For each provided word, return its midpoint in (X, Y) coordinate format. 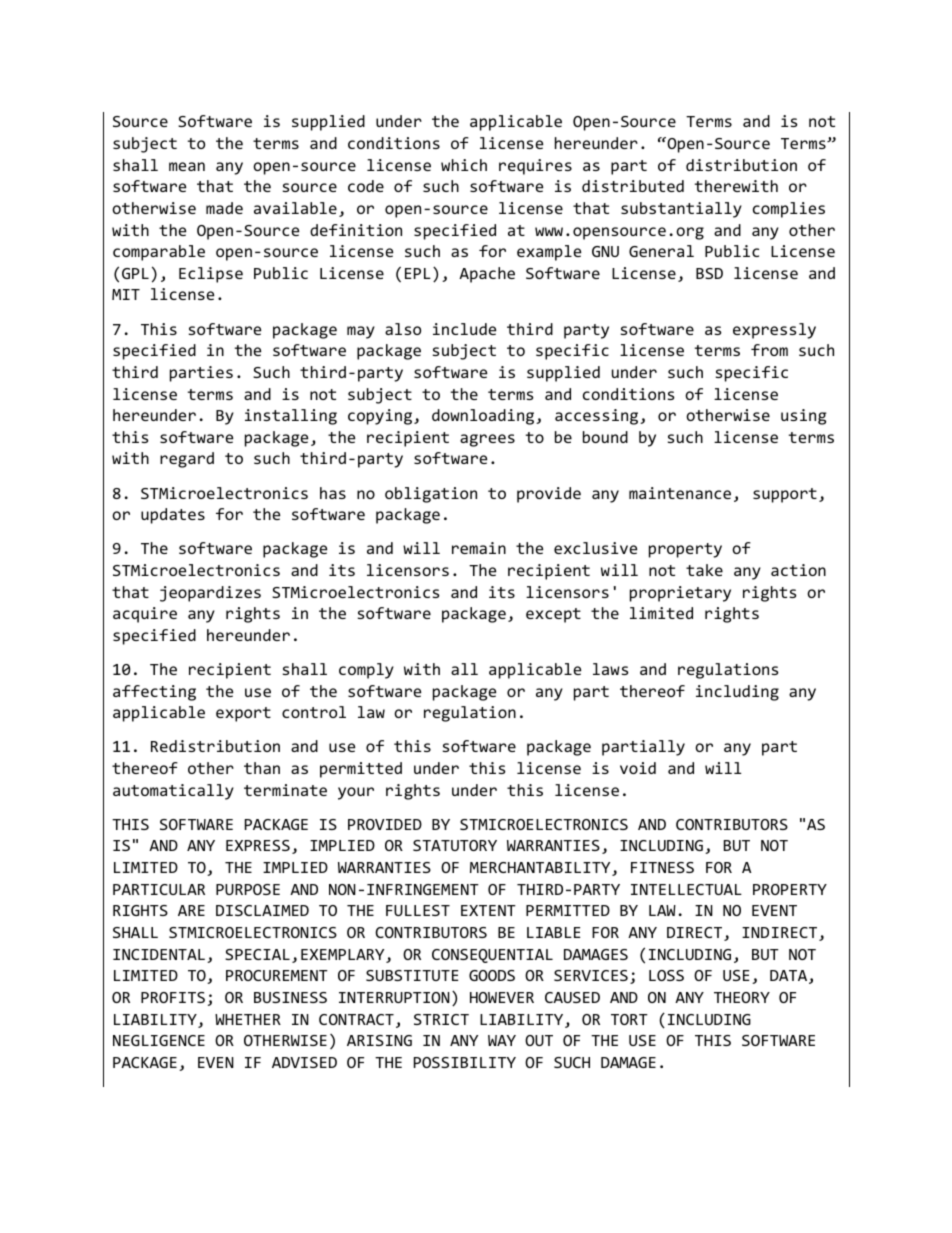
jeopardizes (210, 594)
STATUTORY (455, 845)
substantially (681, 210)
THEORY (742, 997)
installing (291, 417)
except (553, 615)
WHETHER (248, 1019)
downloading (484, 417)
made (224, 208)
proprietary (680, 594)
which (464, 165)
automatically (173, 792)
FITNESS (662, 867)
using (804, 417)
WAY (502, 1040)
